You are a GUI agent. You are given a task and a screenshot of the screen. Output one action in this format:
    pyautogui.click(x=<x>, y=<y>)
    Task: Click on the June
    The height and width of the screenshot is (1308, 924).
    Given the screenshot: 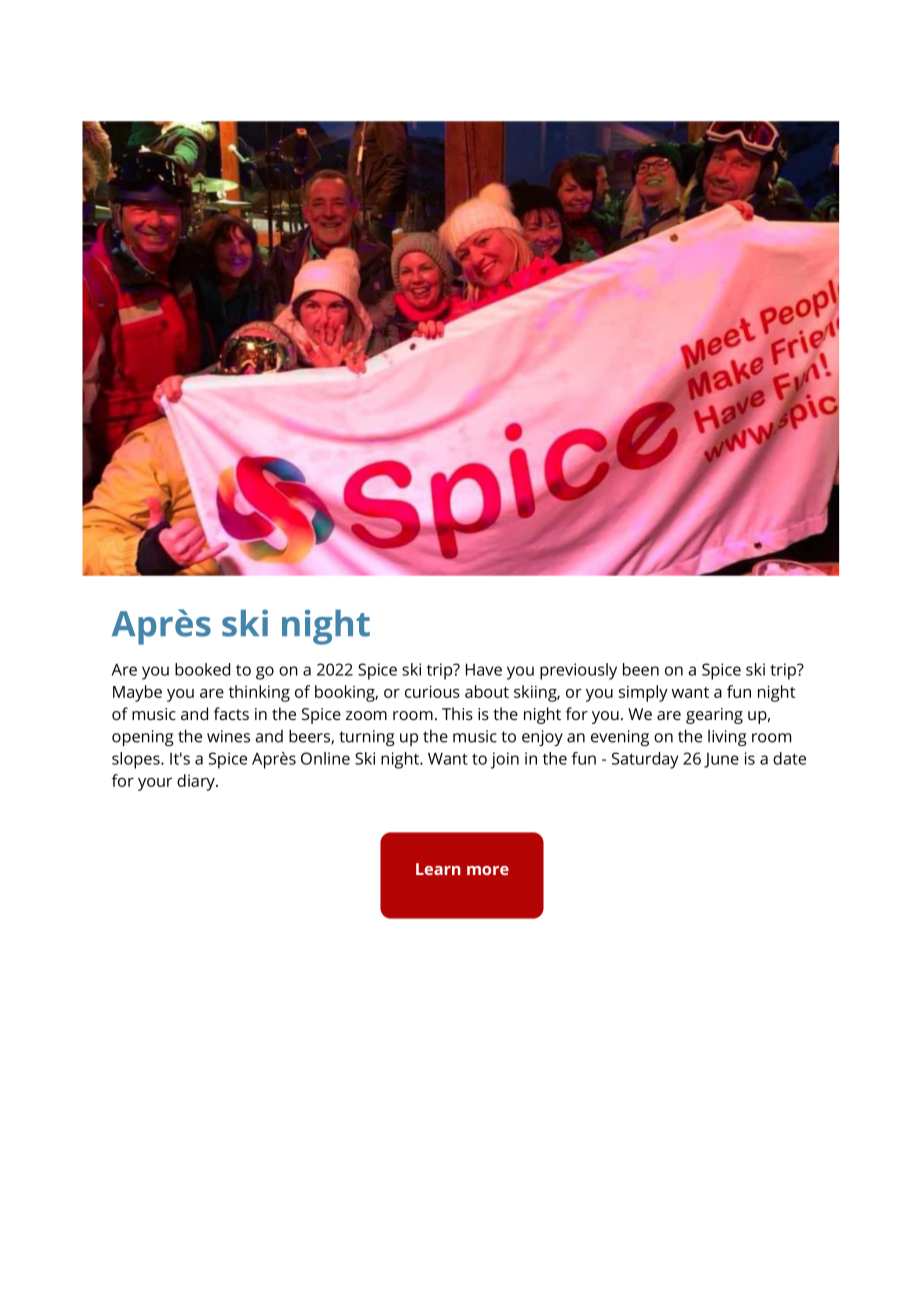 What is the action you would take?
    pyautogui.click(x=721, y=760)
